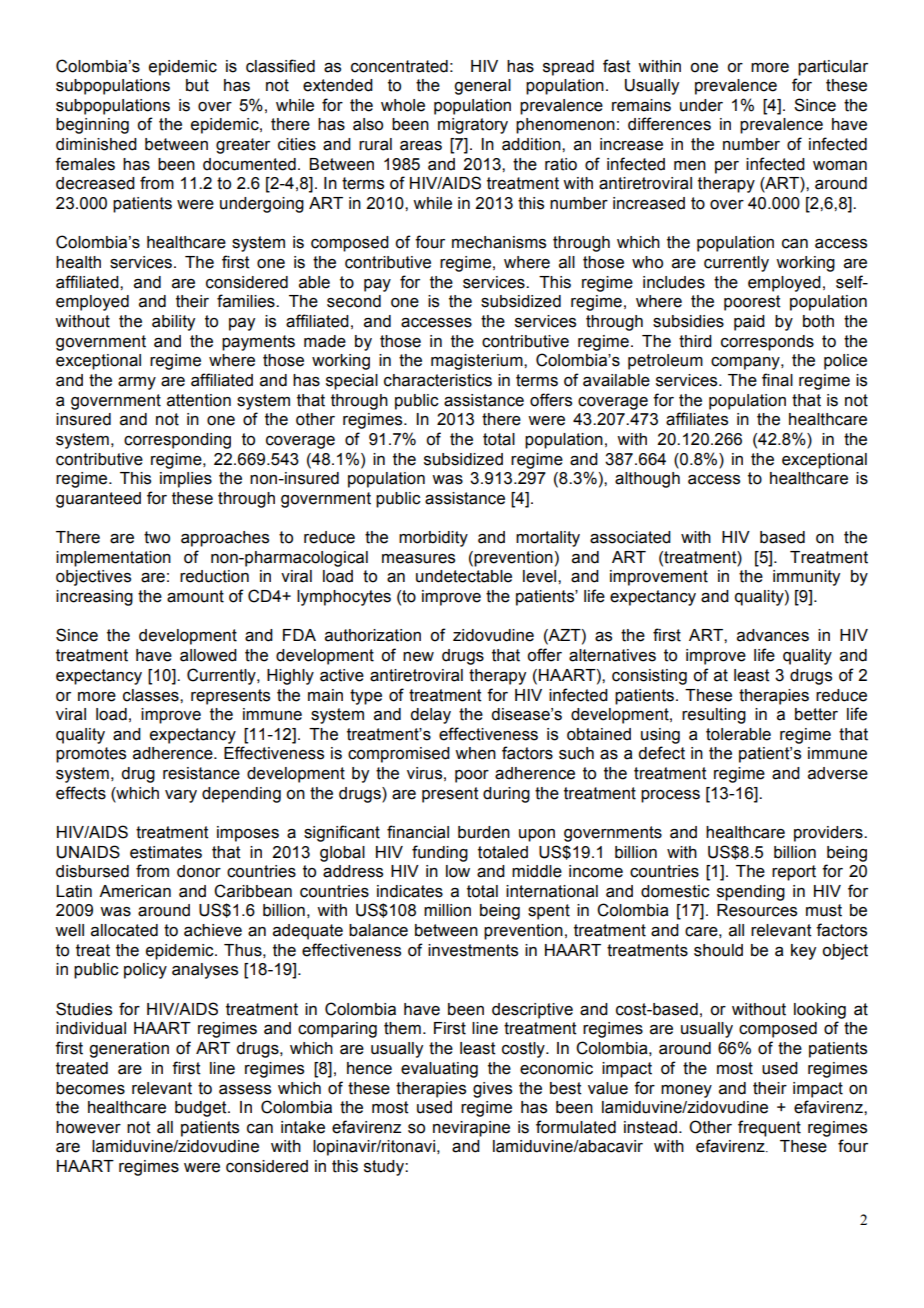 This image has width=924, height=1308. I want to click on gives, so click(492, 1090).
